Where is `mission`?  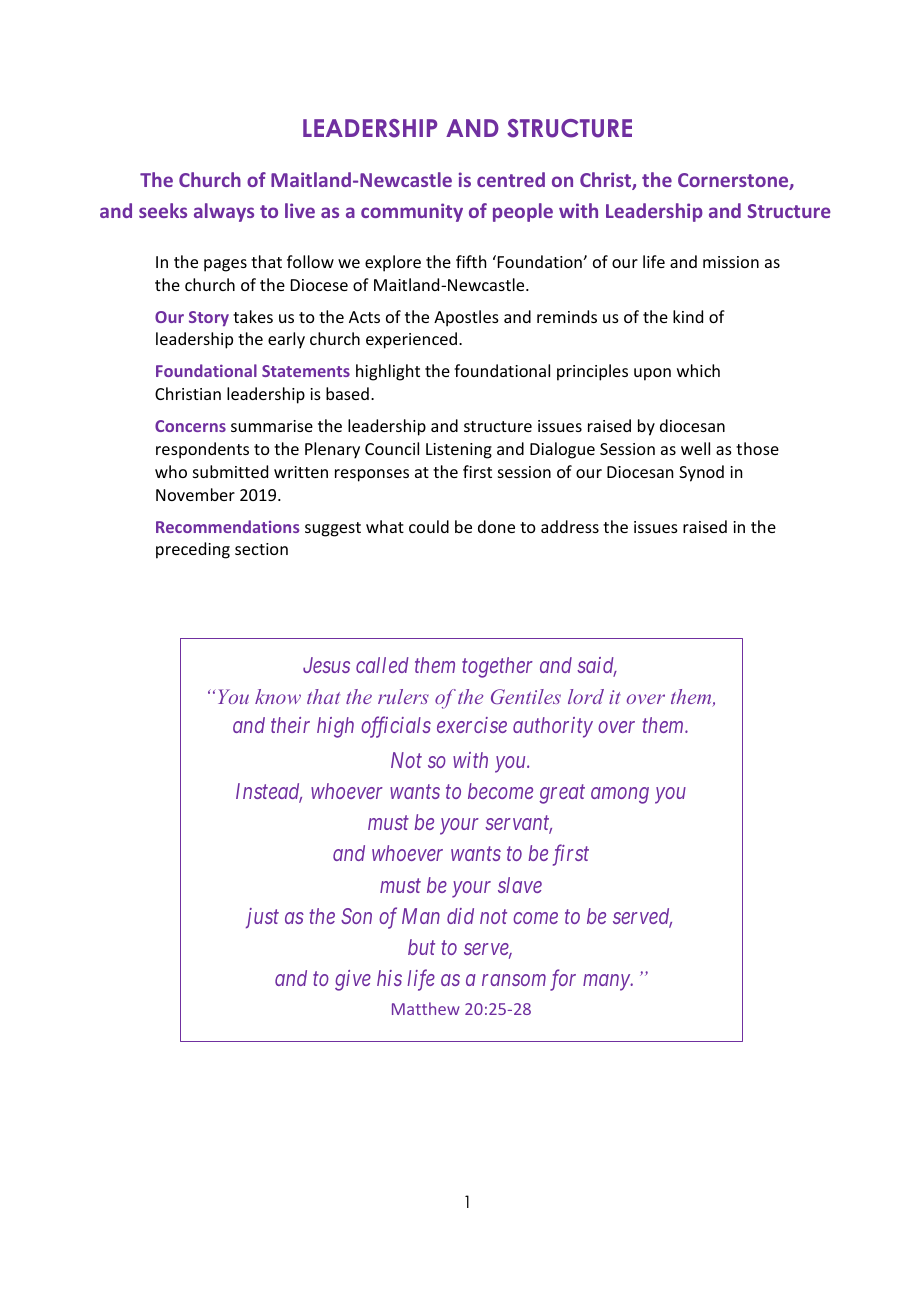 mission is located at coordinates (731, 262).
